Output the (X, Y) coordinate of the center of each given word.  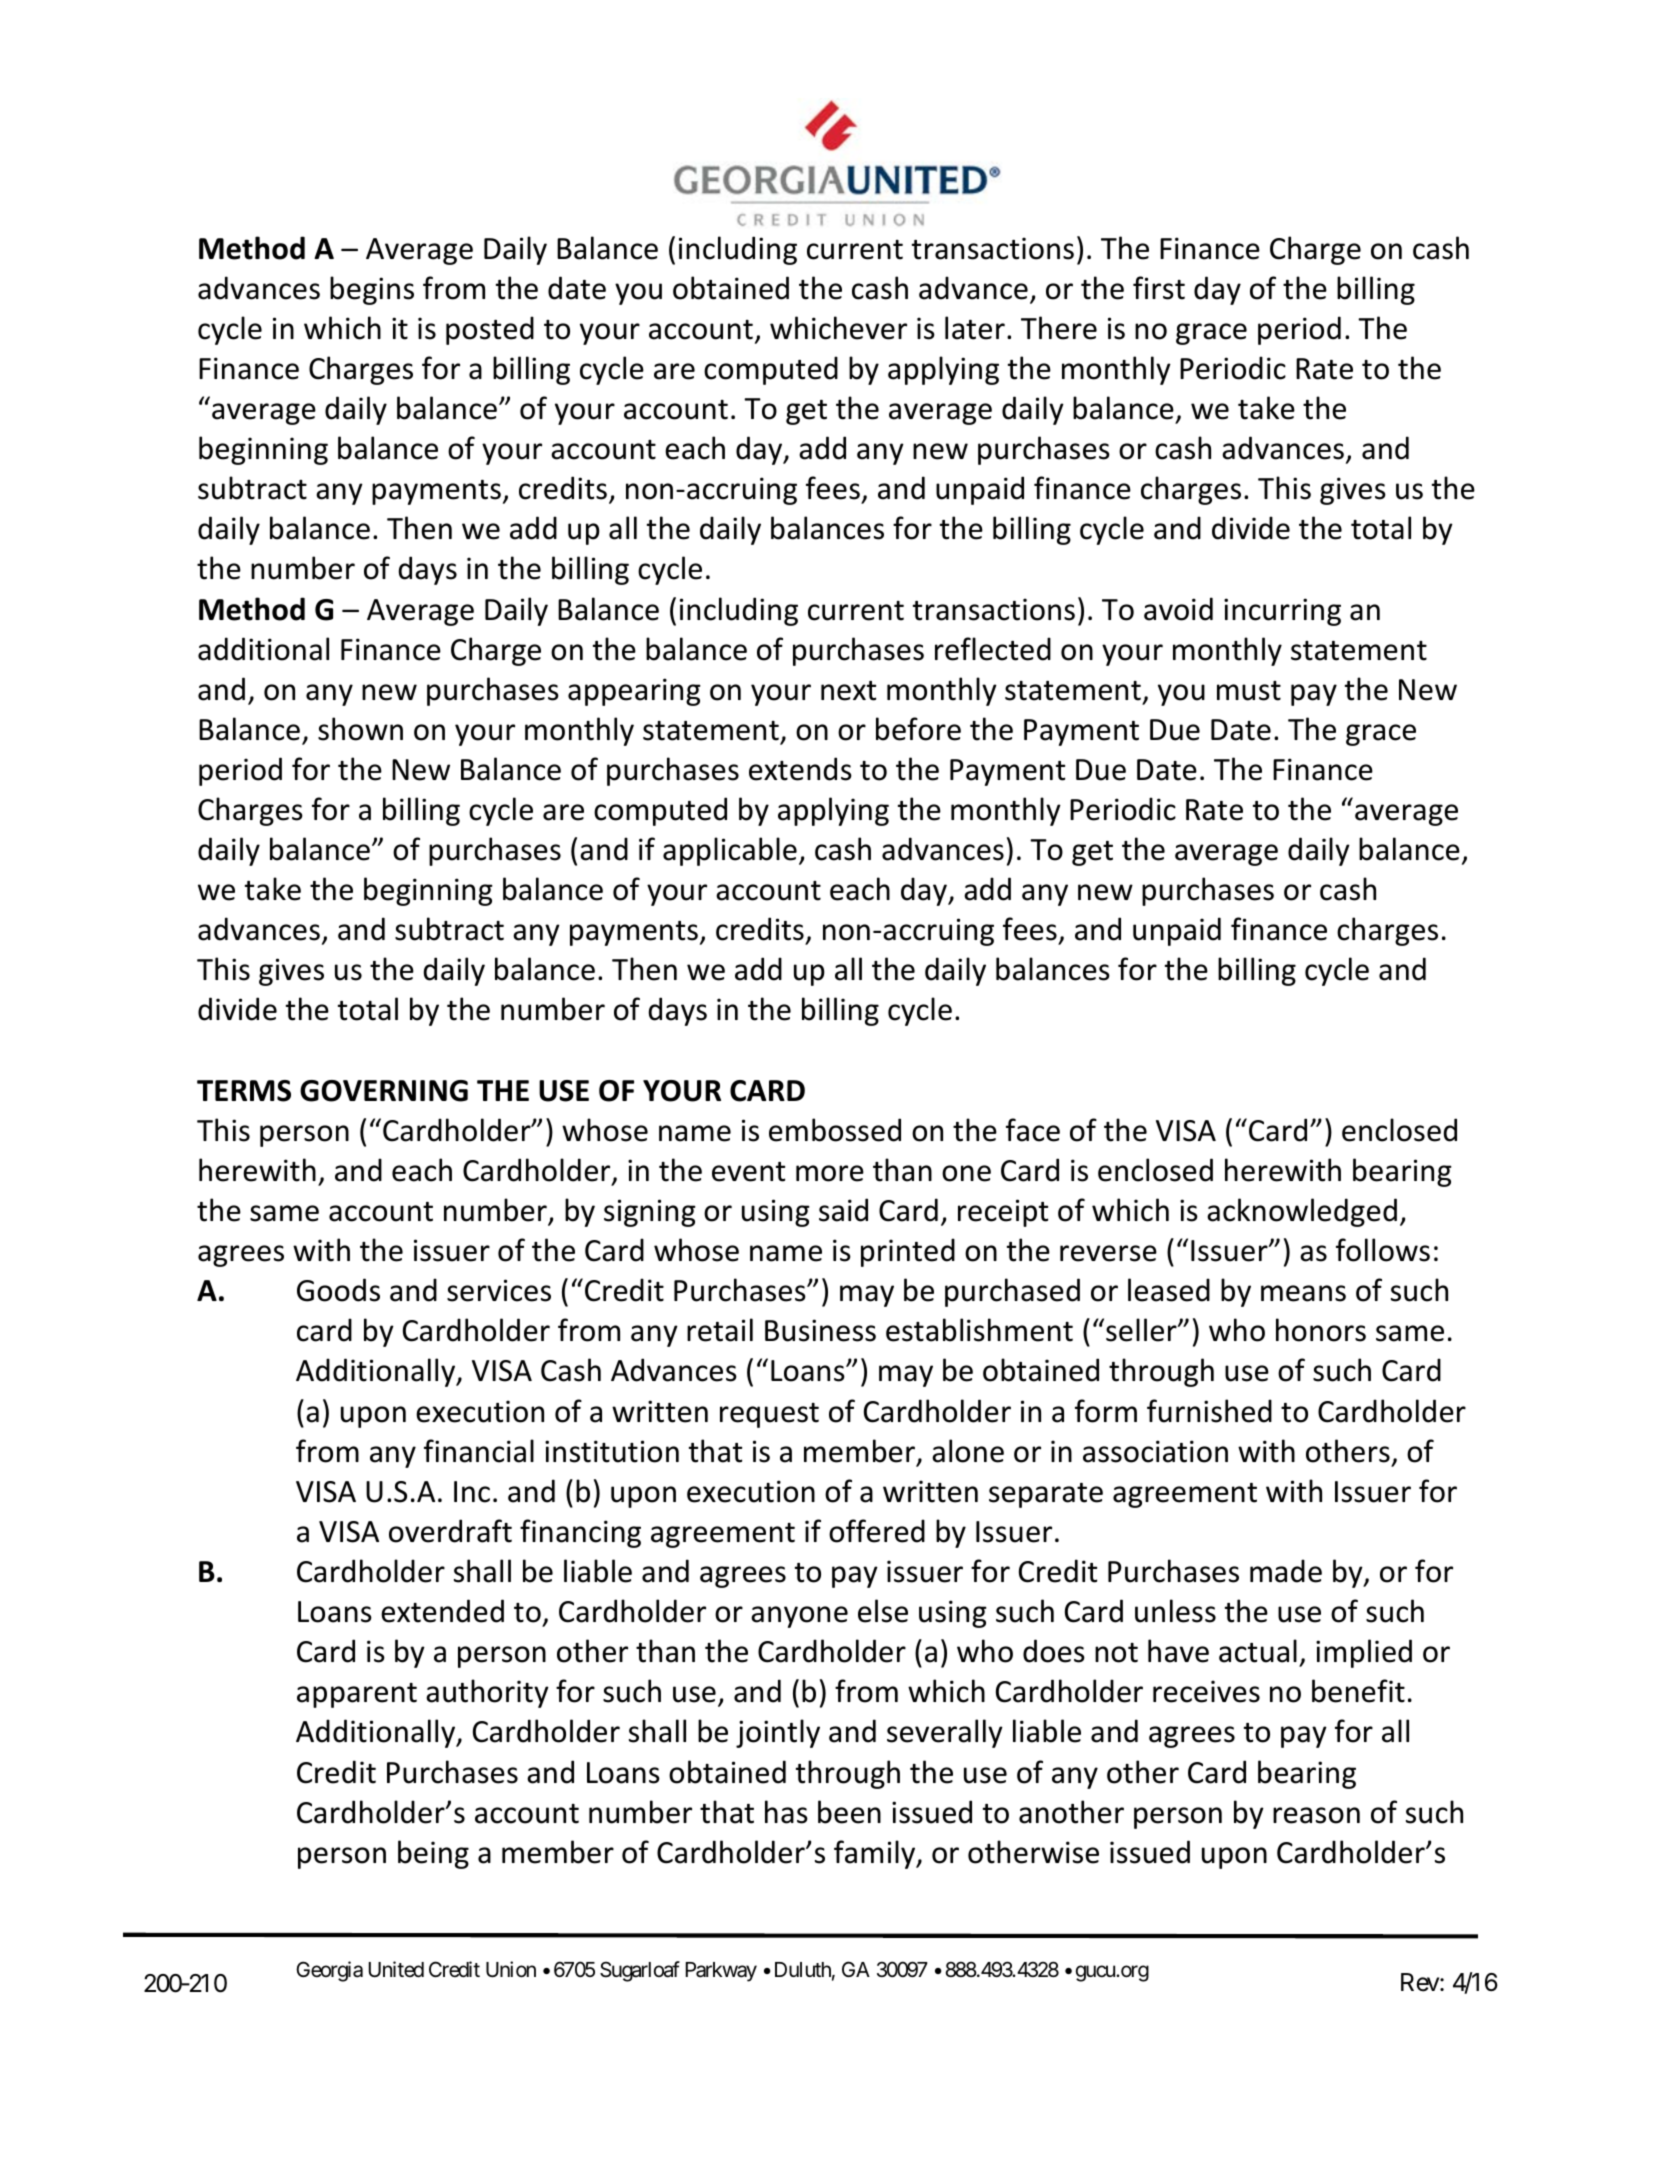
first (1159, 288)
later (975, 328)
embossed (835, 1130)
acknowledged (1302, 1212)
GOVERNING (384, 1091)
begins (372, 290)
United (396, 1969)
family (876, 1854)
